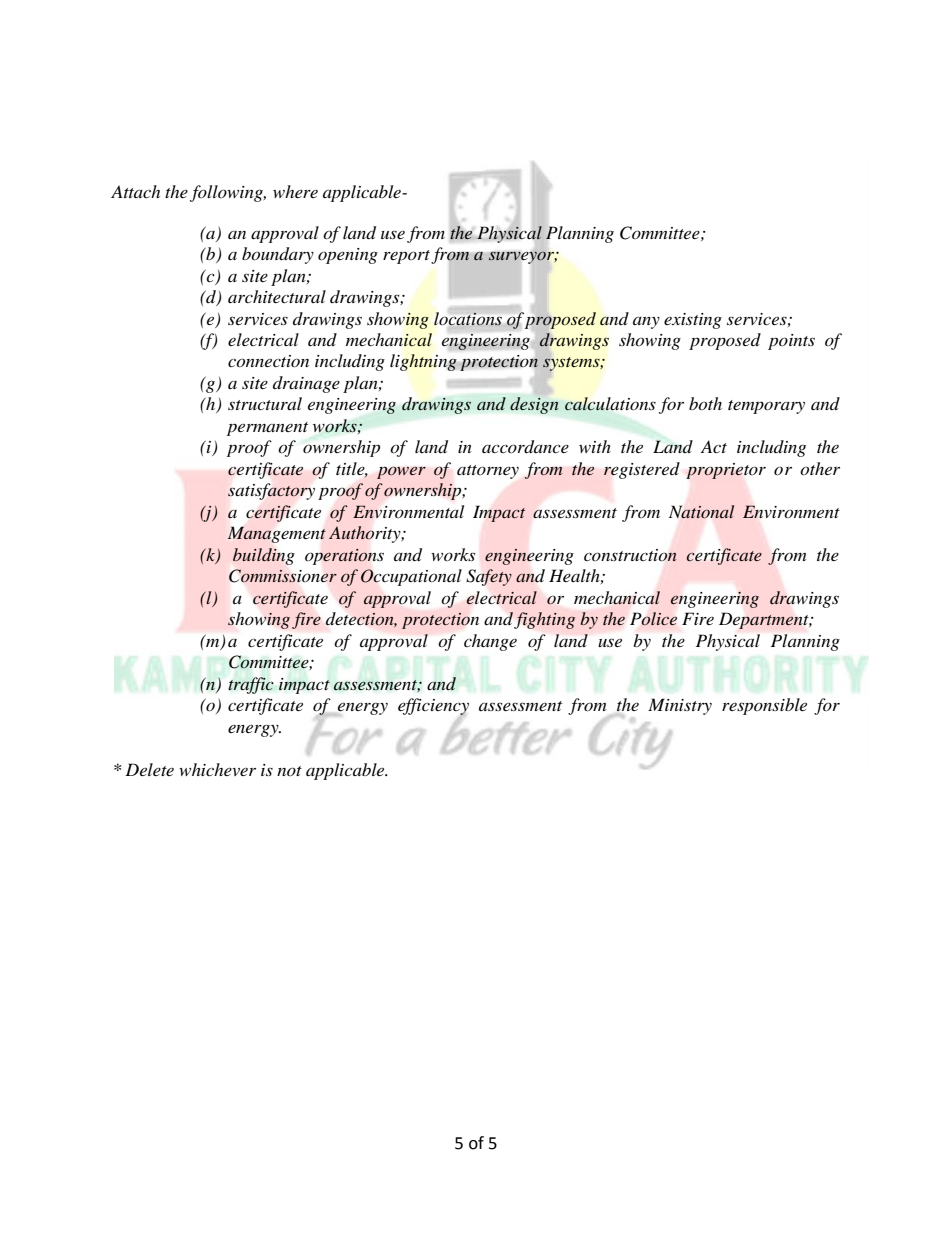 This document has width=952, height=1233. Describe the element at coordinates (217, 769) in the document. I see `whichever` at that location.
